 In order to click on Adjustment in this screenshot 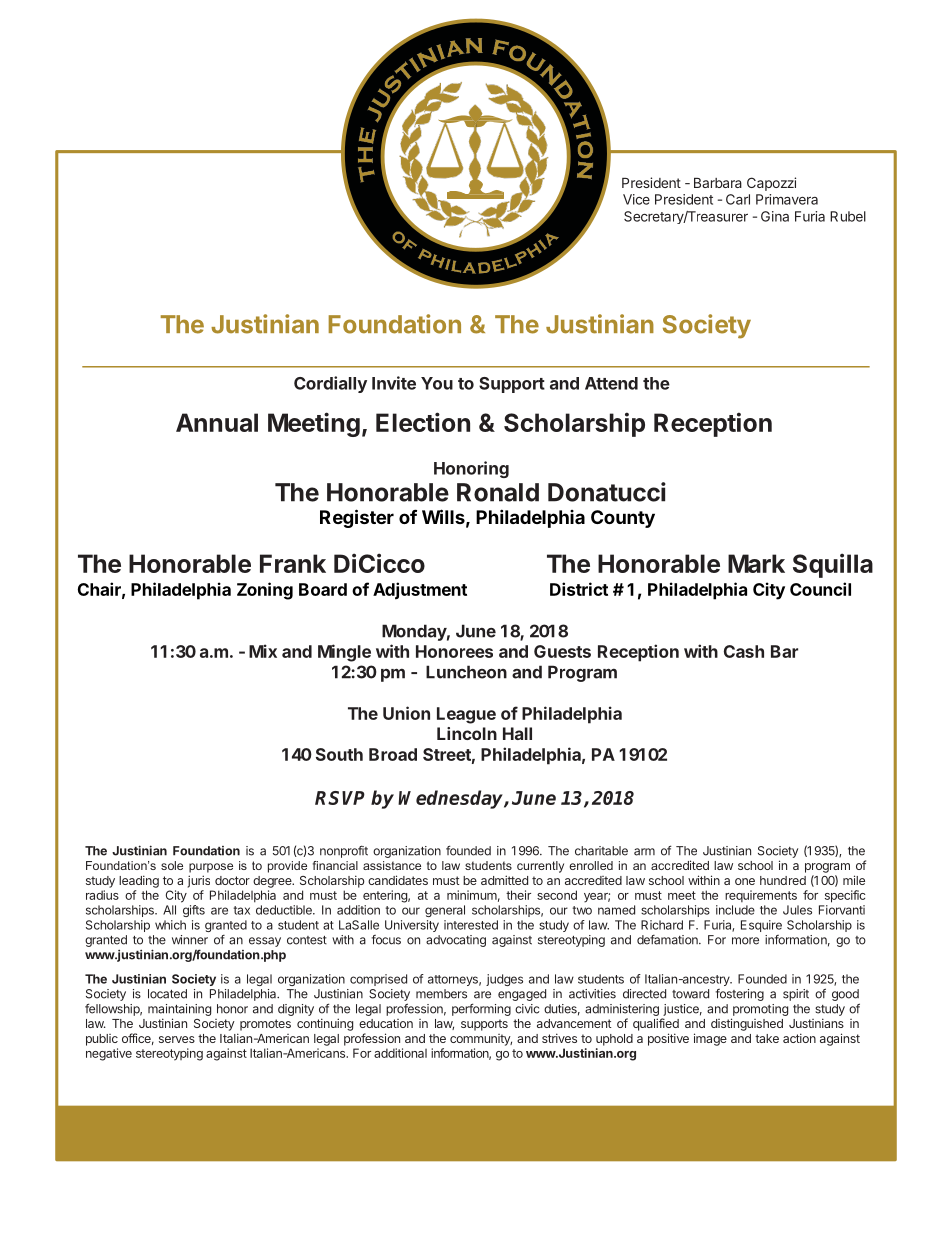, I will do `click(420, 591)`.
